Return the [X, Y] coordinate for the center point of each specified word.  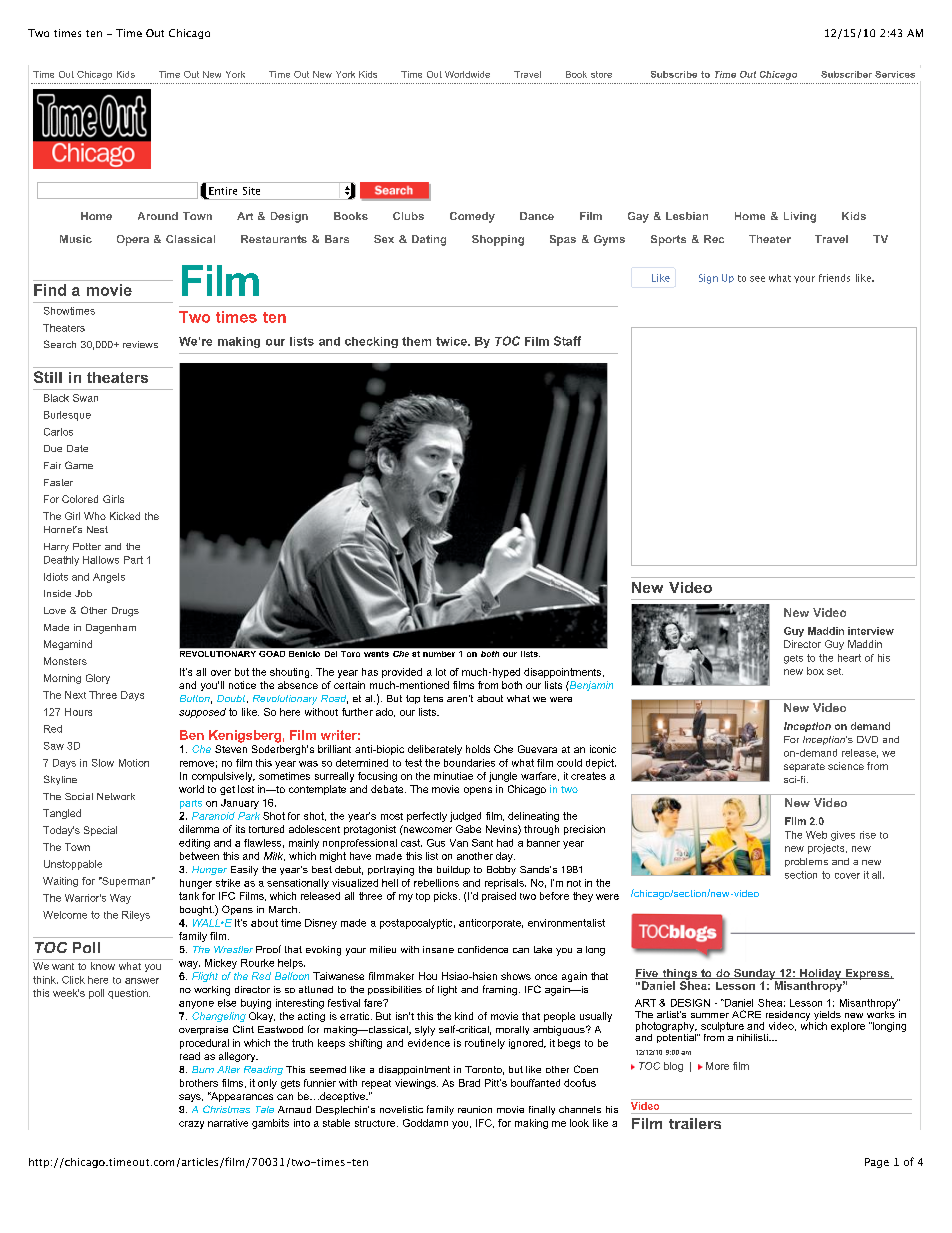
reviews [140, 344]
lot [441, 672]
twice [452, 341]
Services [895, 74]
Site [251, 191]
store [601, 74]
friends [834, 278]
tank [189, 896]
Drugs [125, 612]
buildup [453, 870]
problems [806, 862]
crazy [191, 1125]
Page [877, 1163]
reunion [475, 1109]
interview [871, 631]
